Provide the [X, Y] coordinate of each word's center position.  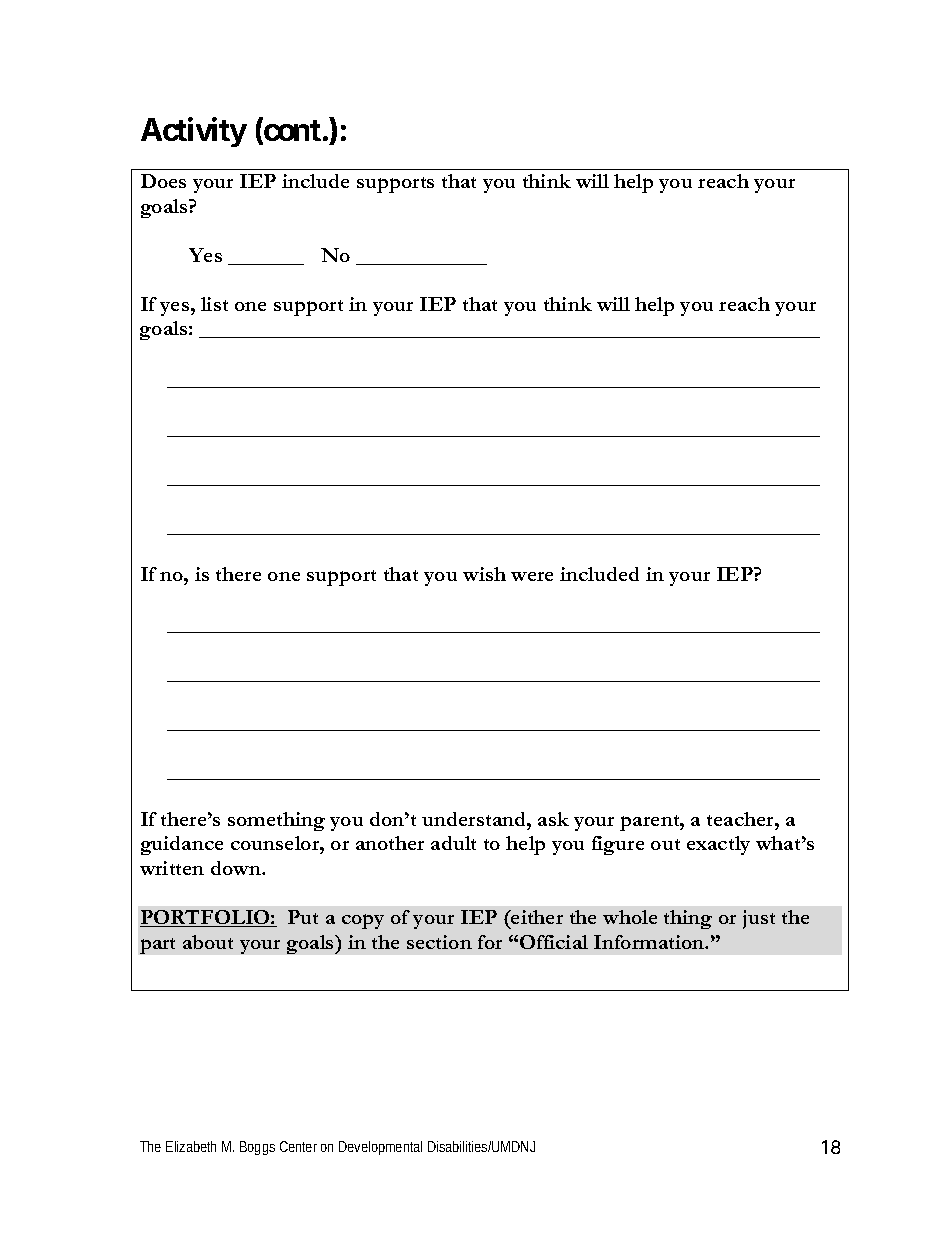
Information [650, 942]
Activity [194, 132]
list [214, 304]
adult [453, 843]
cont [291, 131]
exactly [718, 845]
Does [163, 181]
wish [484, 574]
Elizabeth [191, 1146]
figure [618, 845]
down [237, 868]
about [208, 942]
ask [553, 819]
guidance [182, 845]
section [439, 942]
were [532, 576]
